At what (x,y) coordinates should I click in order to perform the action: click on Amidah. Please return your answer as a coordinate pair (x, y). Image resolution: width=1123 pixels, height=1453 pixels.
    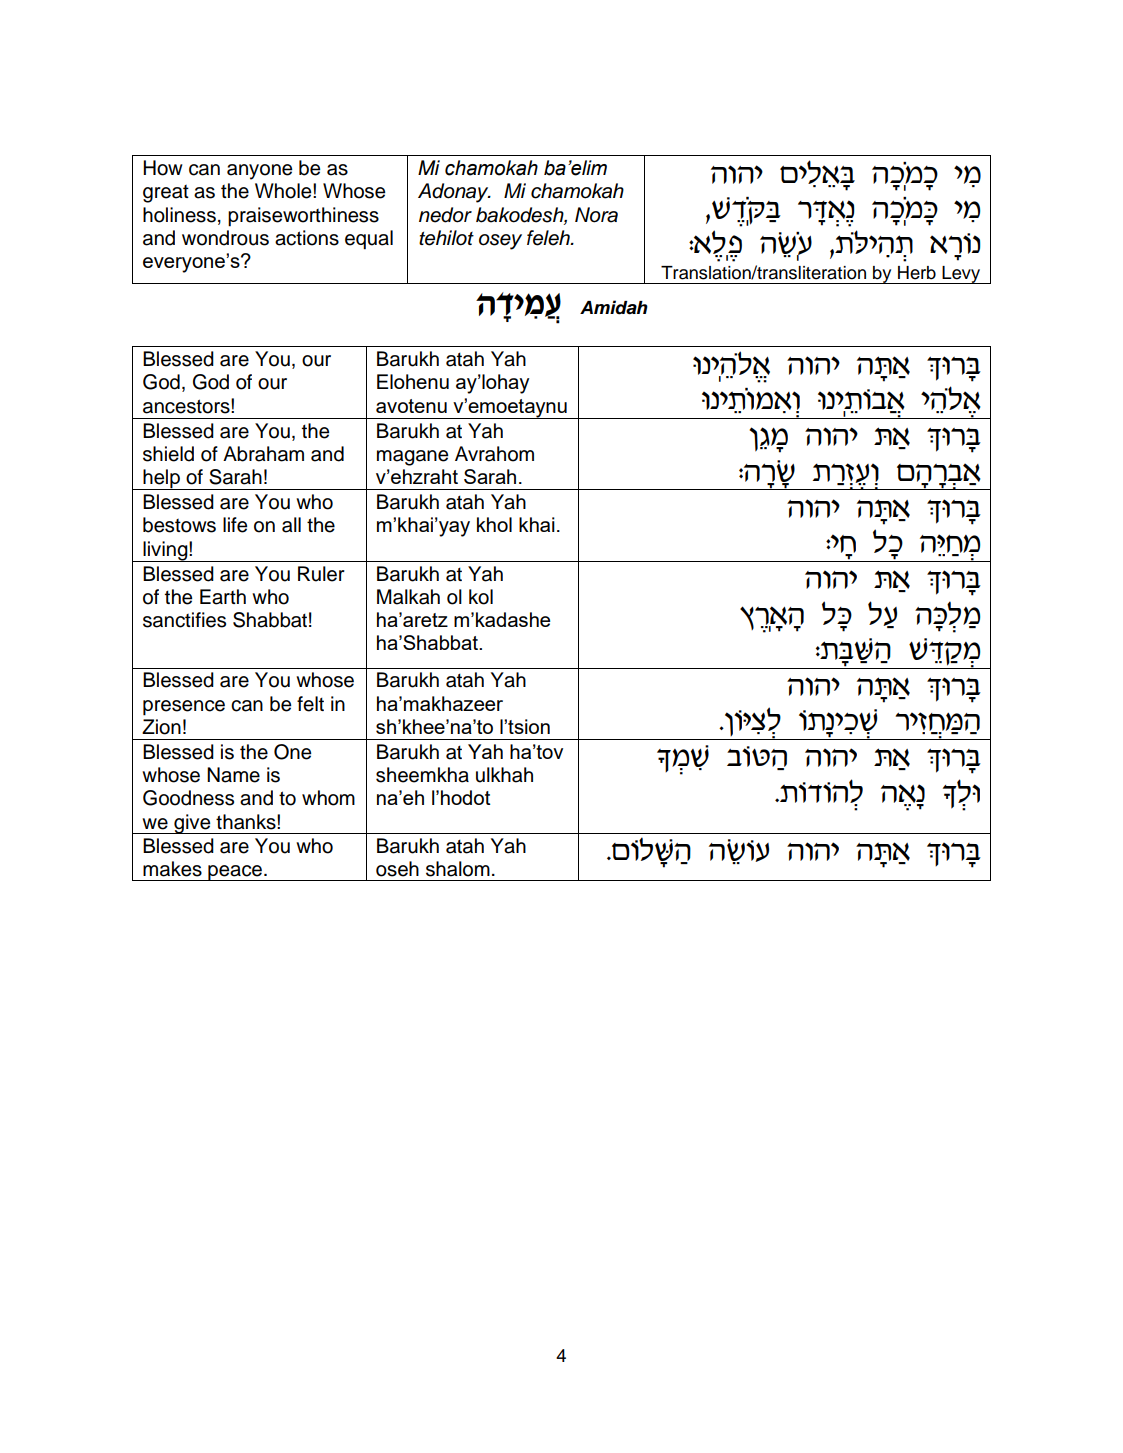
    Looking at the image, I should click on (614, 307).
